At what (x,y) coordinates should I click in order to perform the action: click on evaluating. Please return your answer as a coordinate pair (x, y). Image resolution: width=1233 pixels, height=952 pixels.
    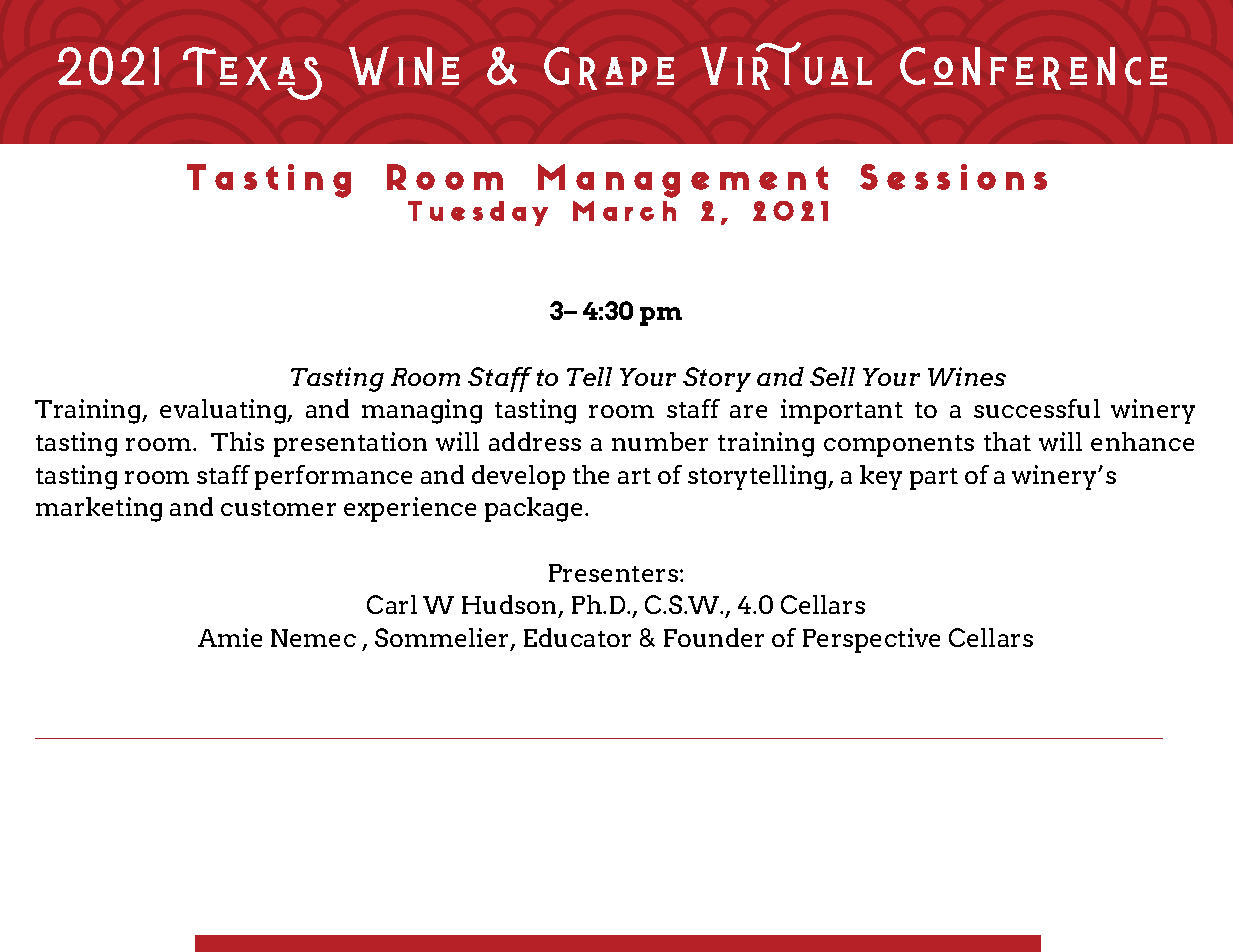
    Looking at the image, I should click on (224, 411).
